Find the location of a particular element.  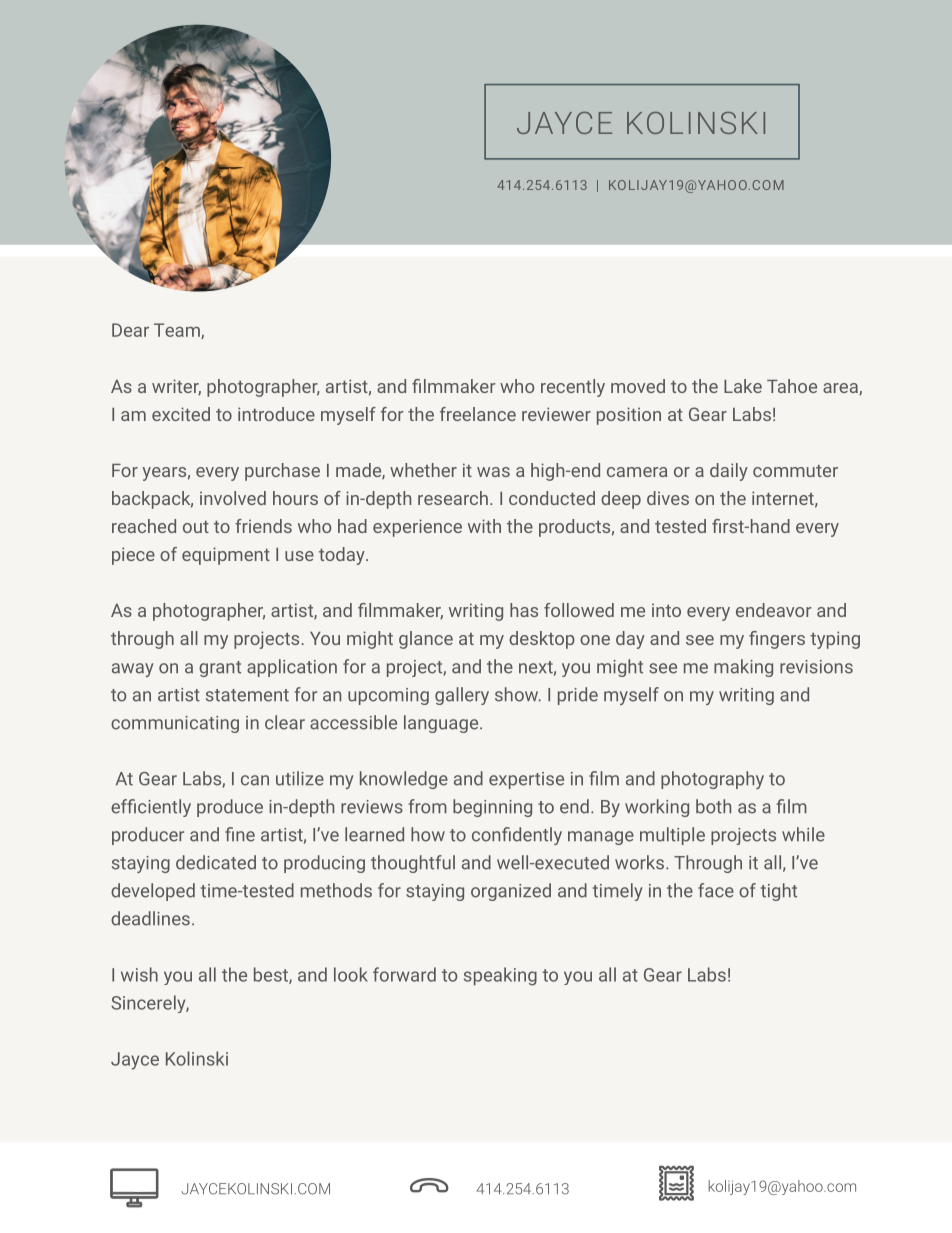

Team is located at coordinates (178, 331).
